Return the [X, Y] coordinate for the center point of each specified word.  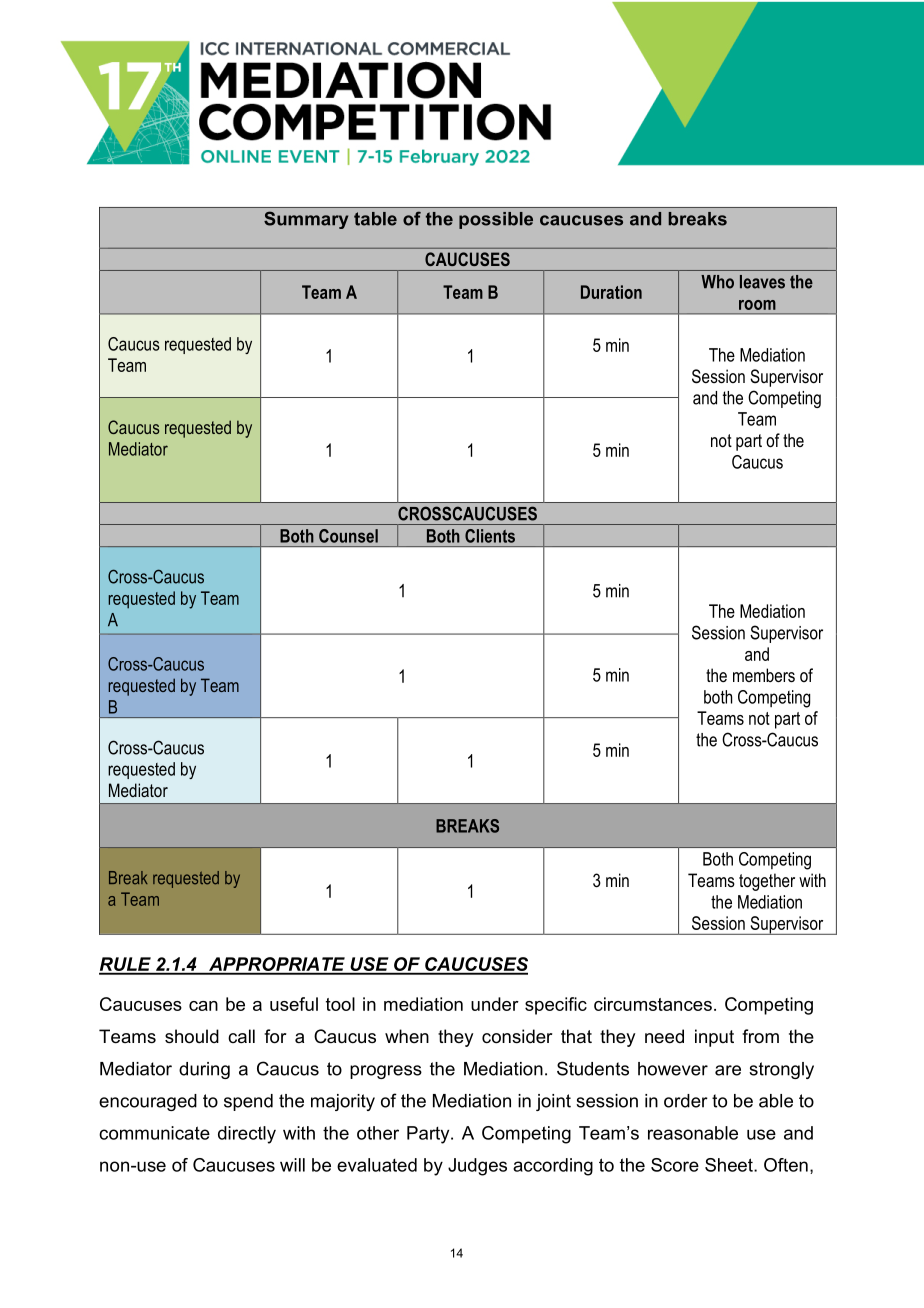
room [757, 305]
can [203, 1006]
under [495, 1004]
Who [717, 282]
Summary [306, 220]
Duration [611, 292]
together [767, 882]
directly [247, 1135]
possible [496, 220]
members [764, 675]
